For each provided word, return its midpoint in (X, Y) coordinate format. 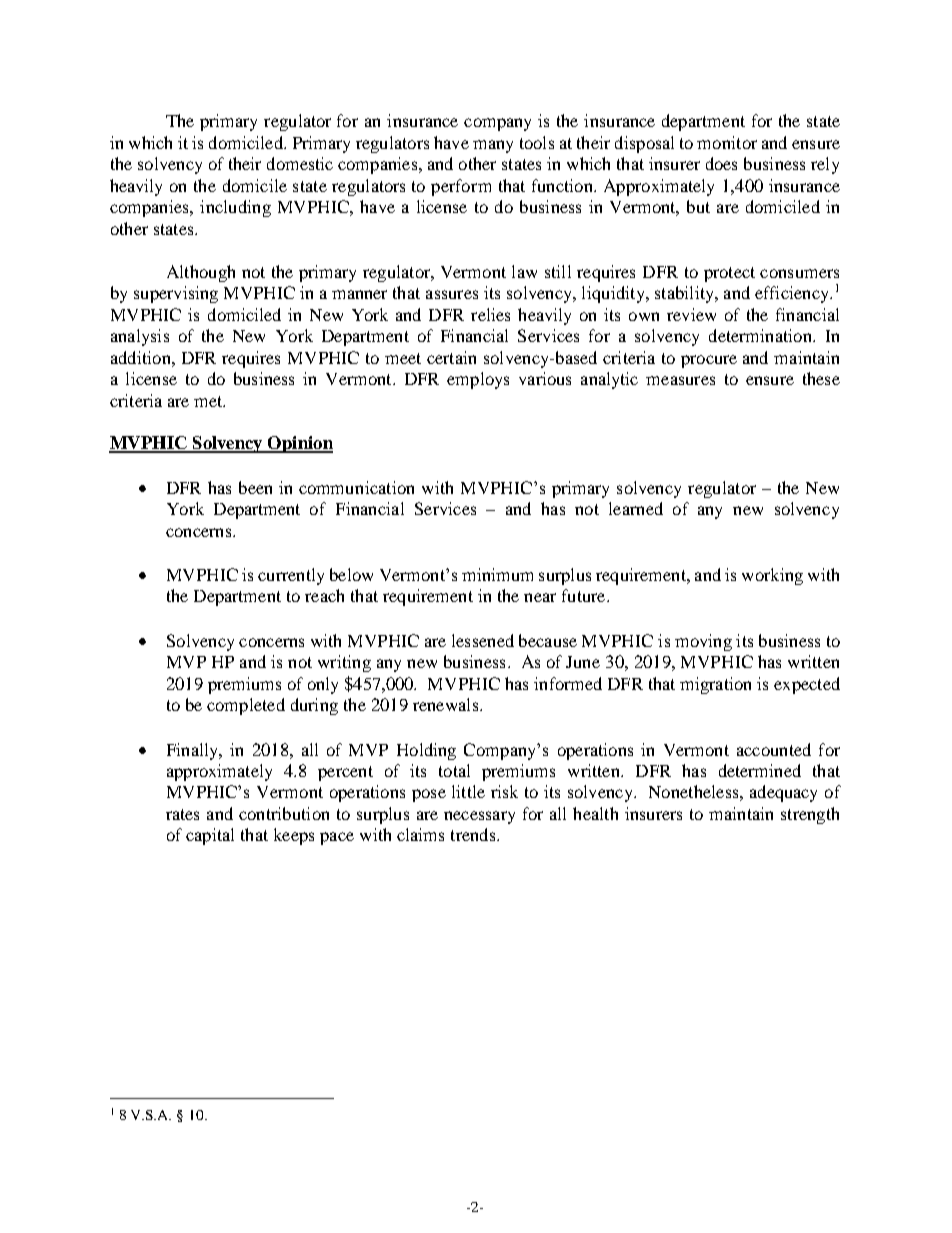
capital (210, 836)
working (772, 576)
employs (478, 380)
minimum (497, 574)
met (209, 401)
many (493, 146)
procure (709, 361)
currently (291, 576)
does (721, 163)
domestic (300, 163)
